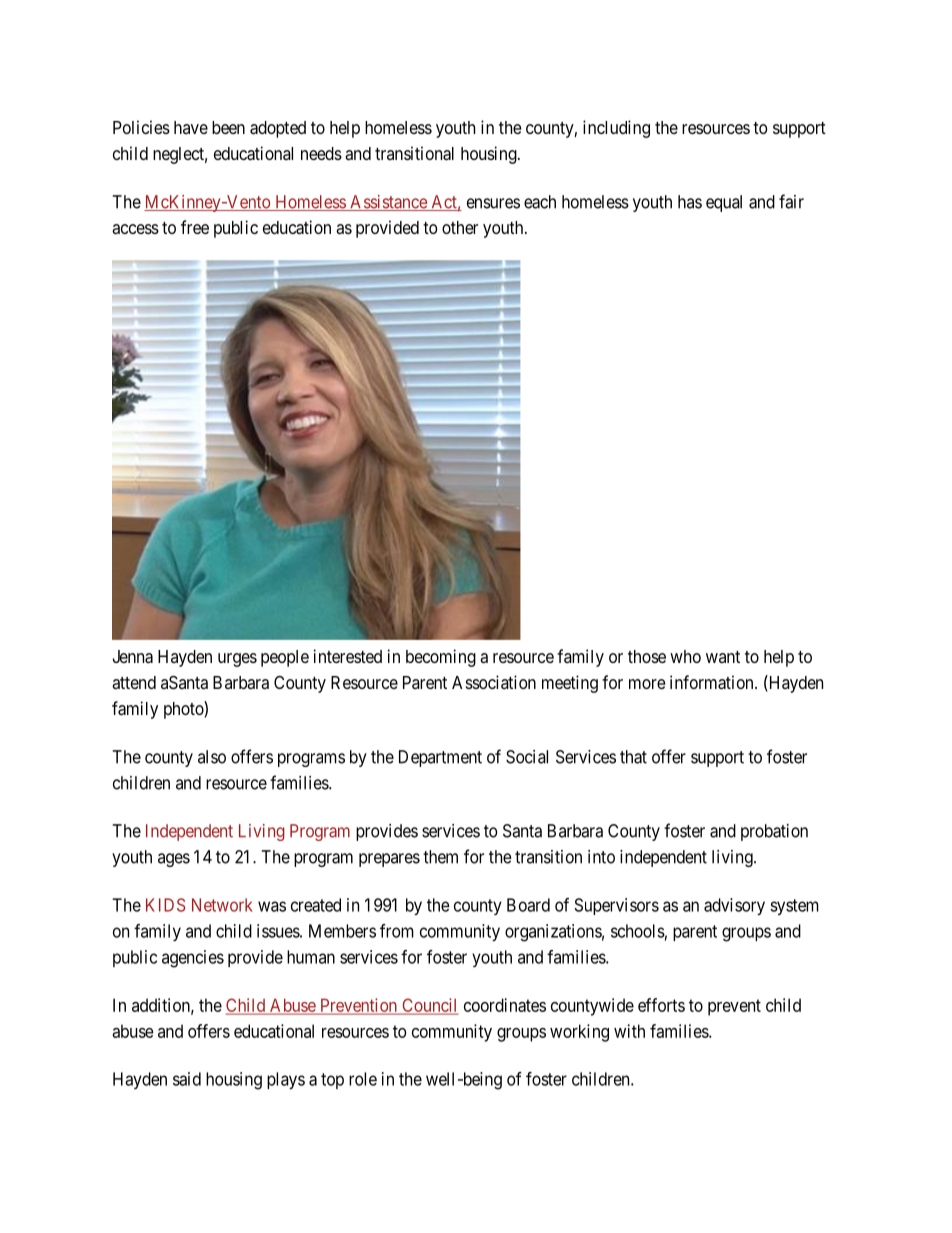 This screenshot has width=952, height=1233. What do you see at coordinates (493, 203) in the screenshot?
I see `ensures` at bounding box center [493, 203].
